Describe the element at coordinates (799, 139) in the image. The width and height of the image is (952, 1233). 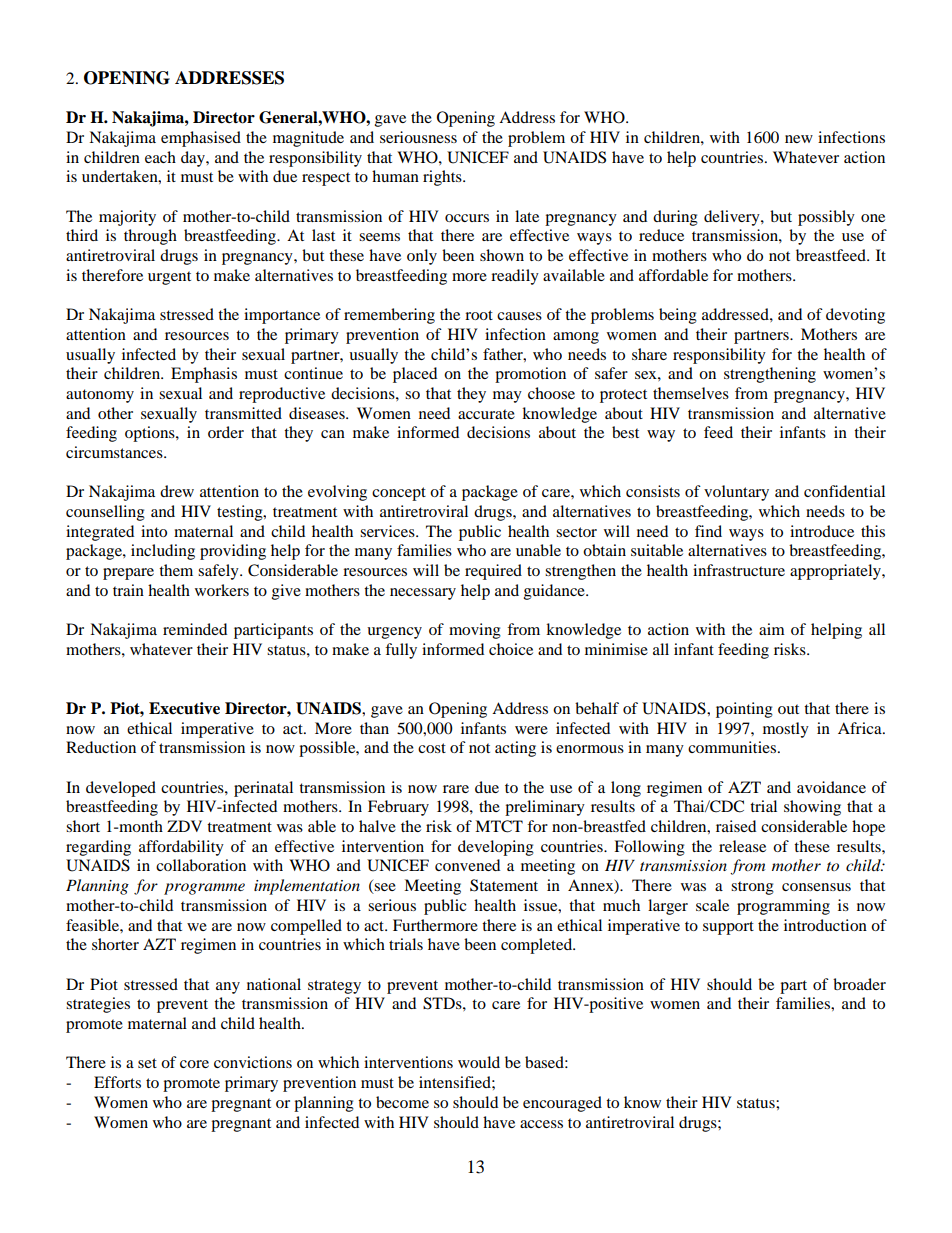
I see `new` at that location.
